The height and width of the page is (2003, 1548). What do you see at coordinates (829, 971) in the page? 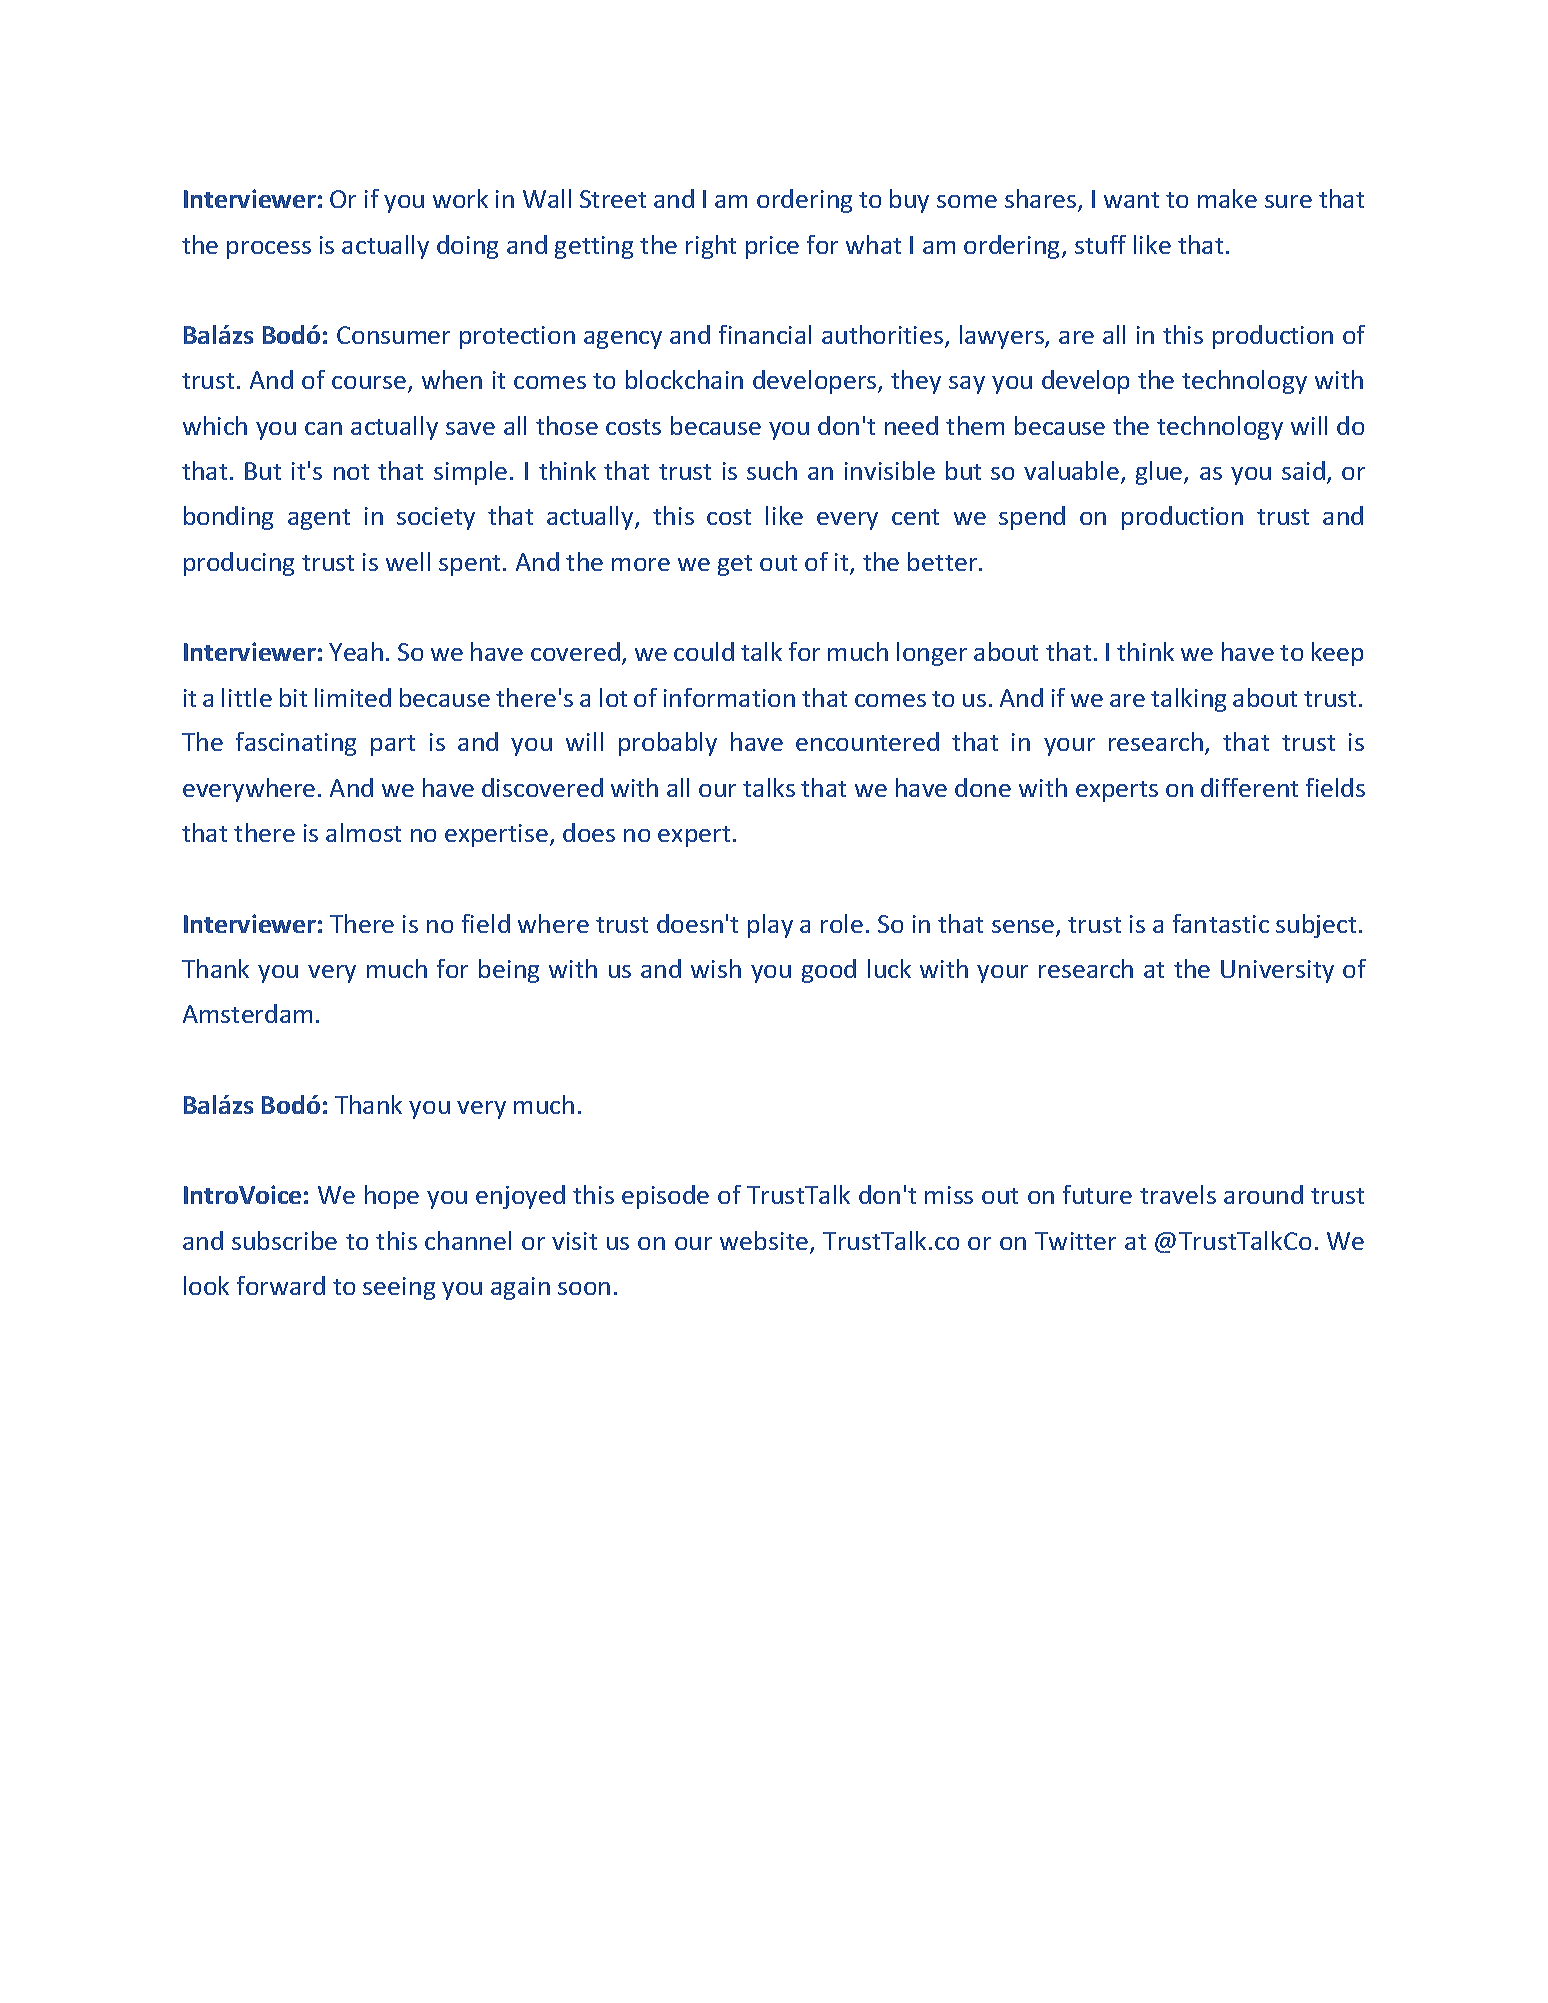
I see `good` at bounding box center [829, 971].
